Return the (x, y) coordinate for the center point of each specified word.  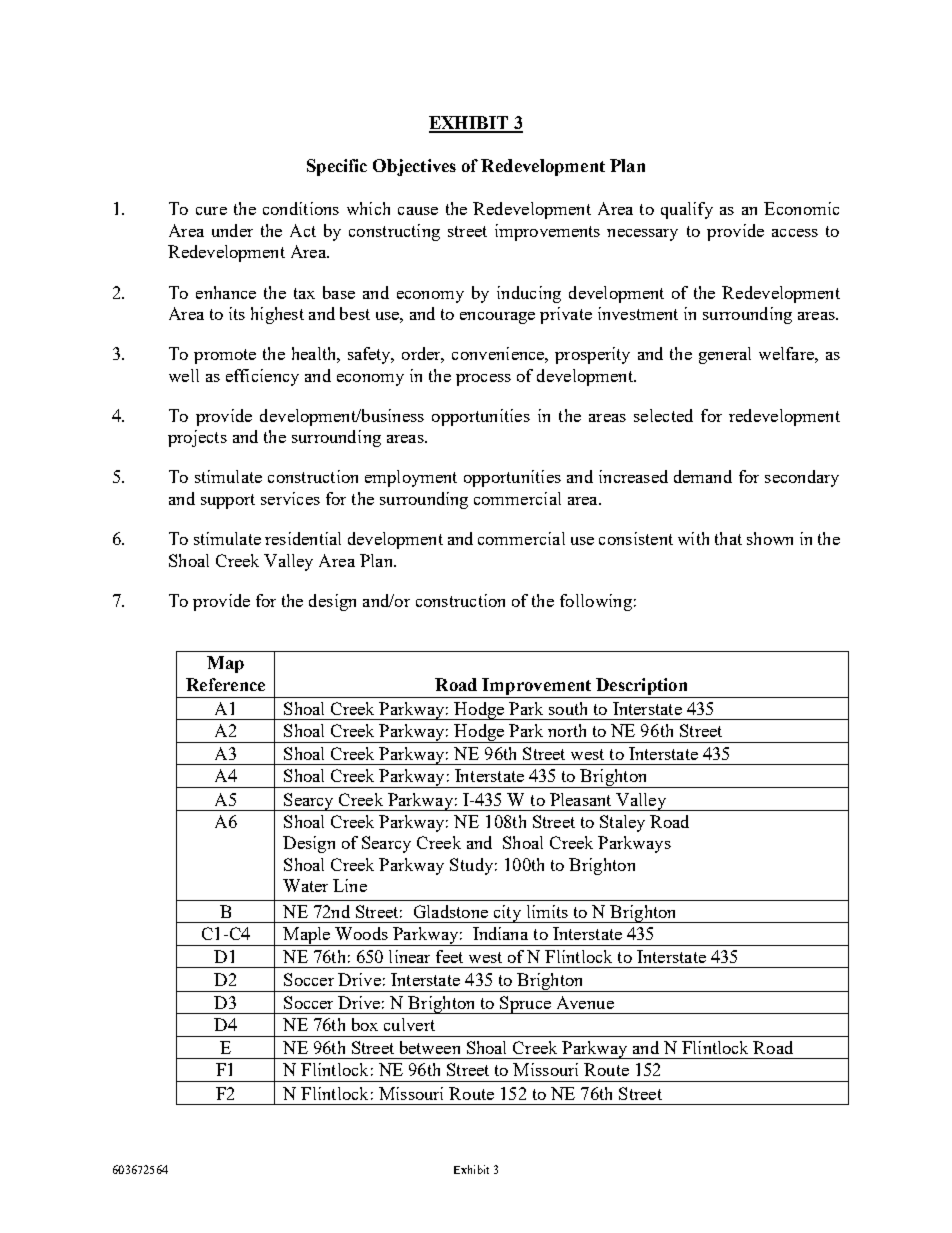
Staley (622, 823)
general (725, 355)
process (483, 380)
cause (418, 211)
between (430, 1047)
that (728, 538)
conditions (301, 208)
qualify (687, 210)
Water (305, 885)
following (596, 602)
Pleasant (580, 799)
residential (303, 538)
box (365, 1024)
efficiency (262, 377)
